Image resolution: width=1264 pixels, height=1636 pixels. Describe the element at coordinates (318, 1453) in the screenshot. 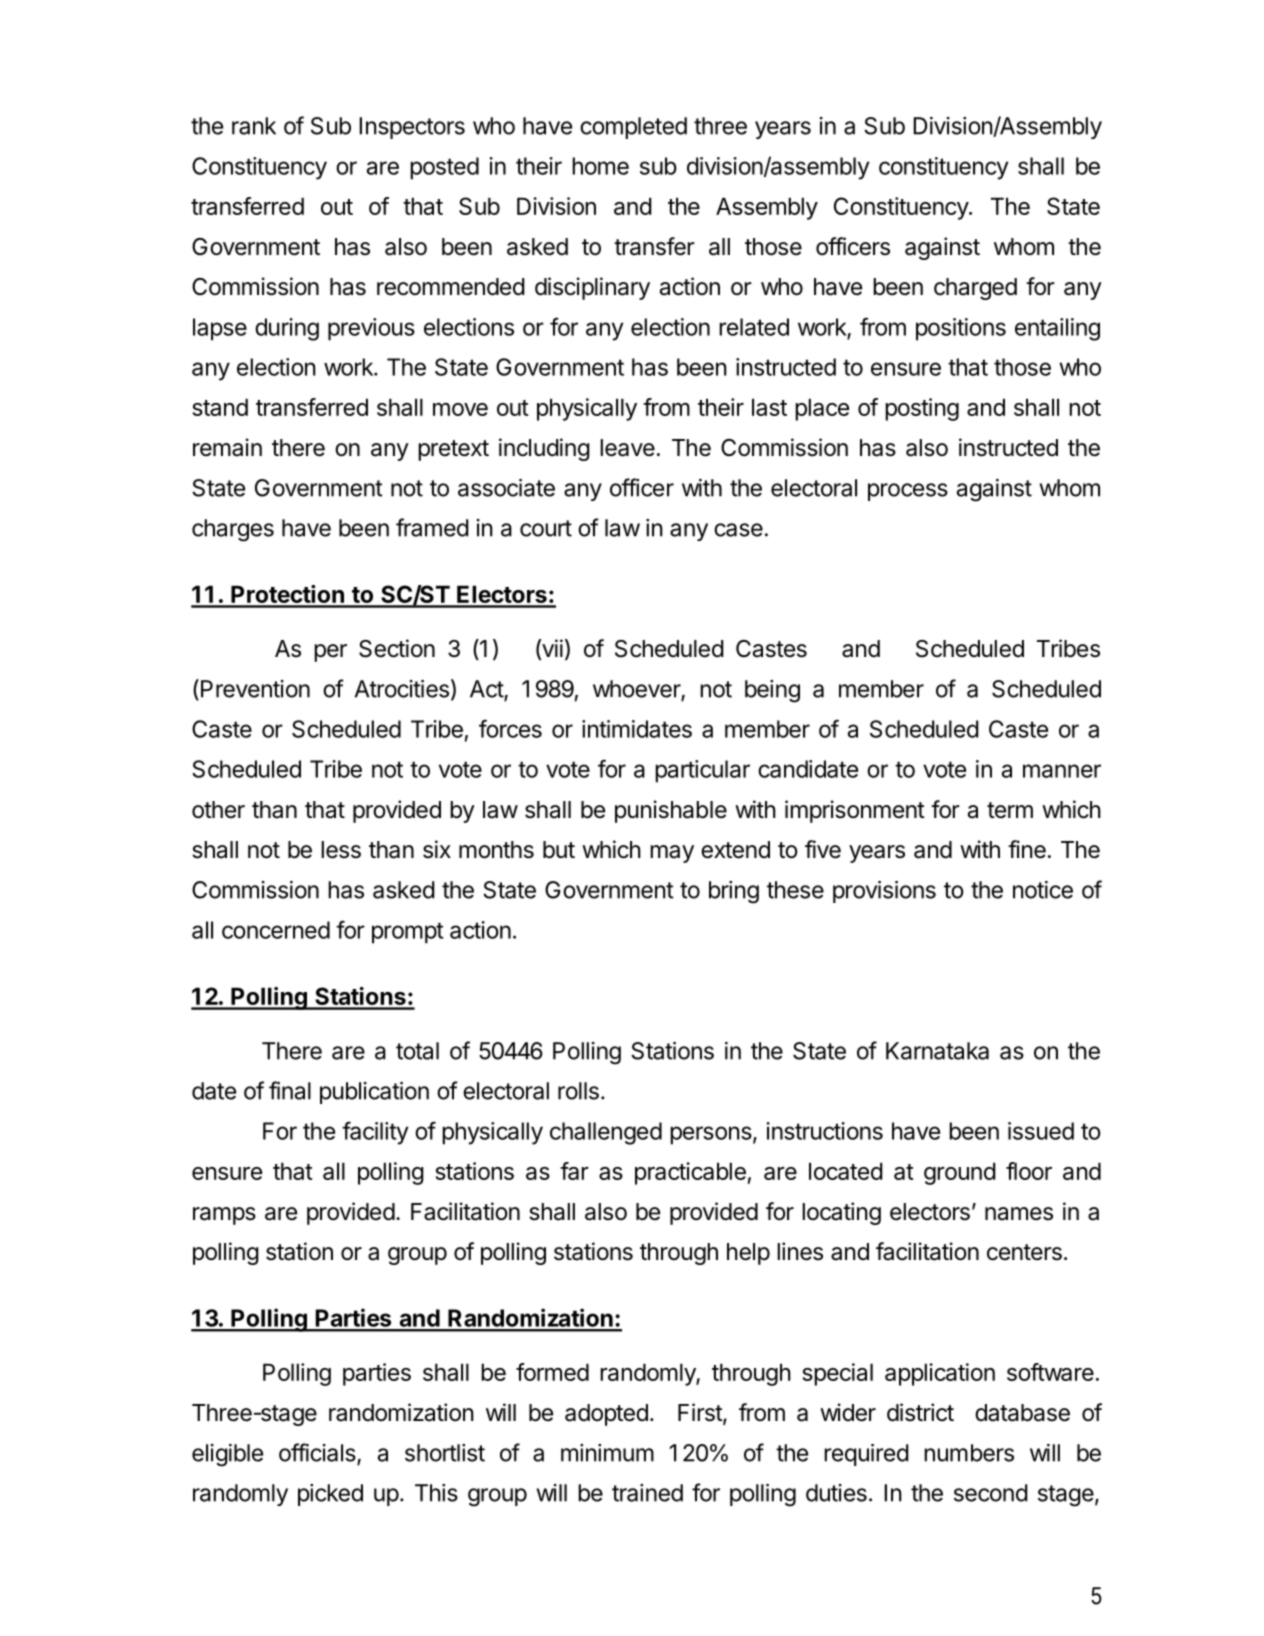

I see `officials` at that location.
